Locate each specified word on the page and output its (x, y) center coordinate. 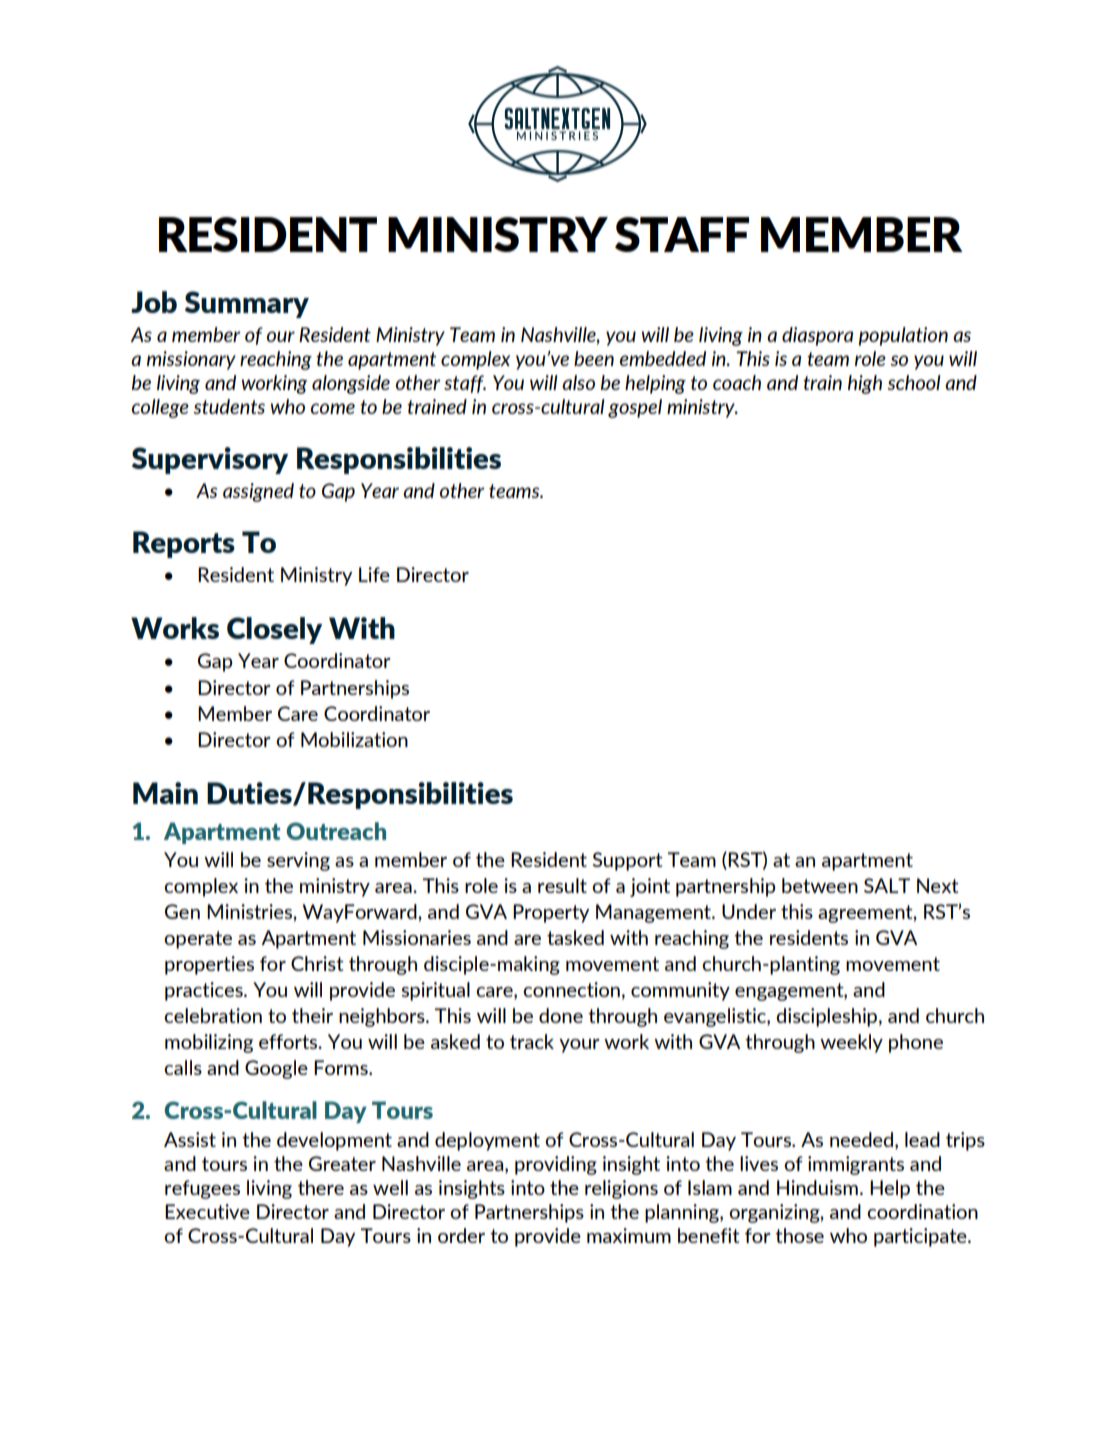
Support (628, 861)
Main (165, 793)
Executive (207, 1211)
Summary (247, 304)
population (903, 336)
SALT (887, 885)
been (594, 358)
